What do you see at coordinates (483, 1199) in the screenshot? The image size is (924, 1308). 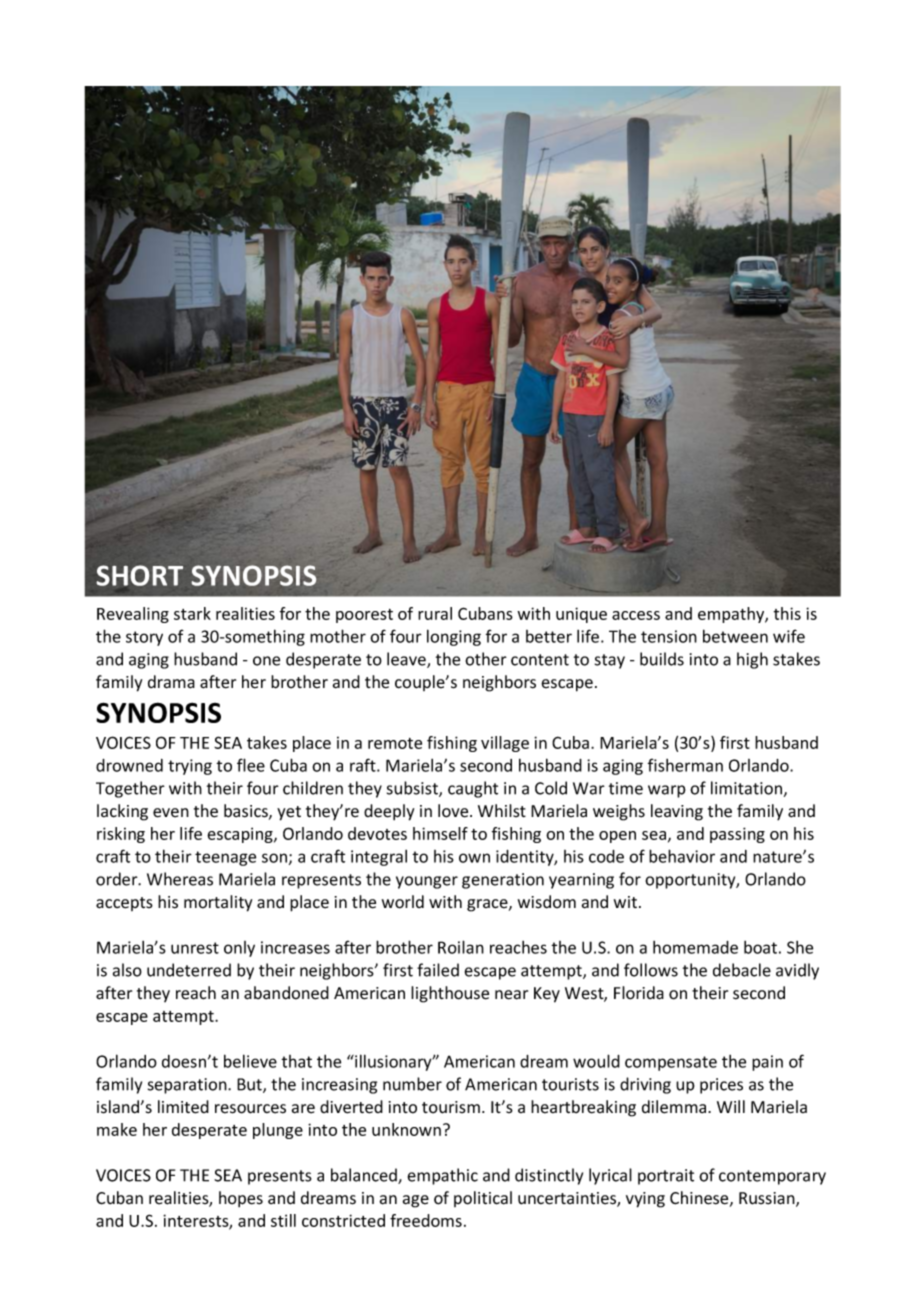 I see `political` at bounding box center [483, 1199].
